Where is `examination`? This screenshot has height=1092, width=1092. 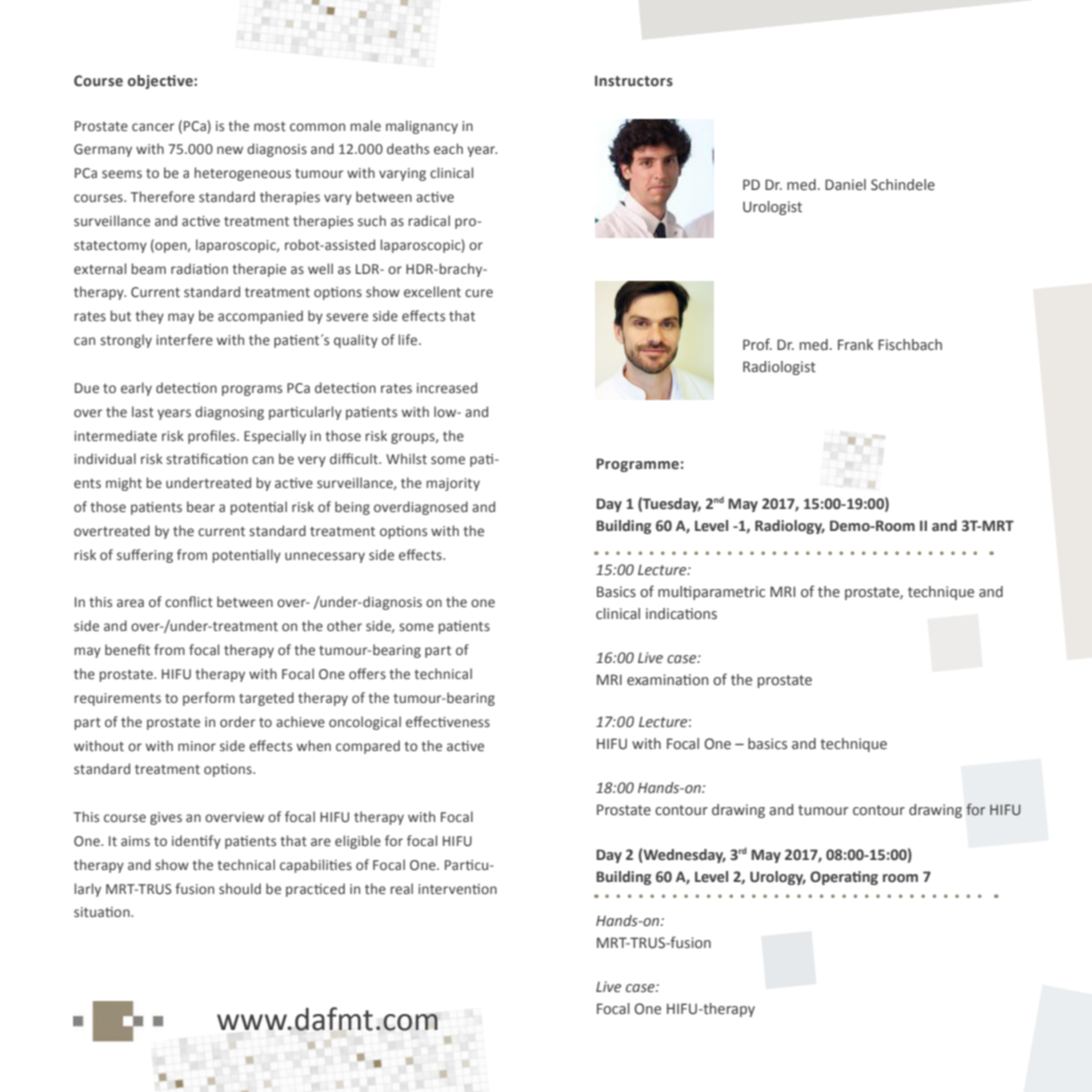
examination is located at coordinates (668, 680).
